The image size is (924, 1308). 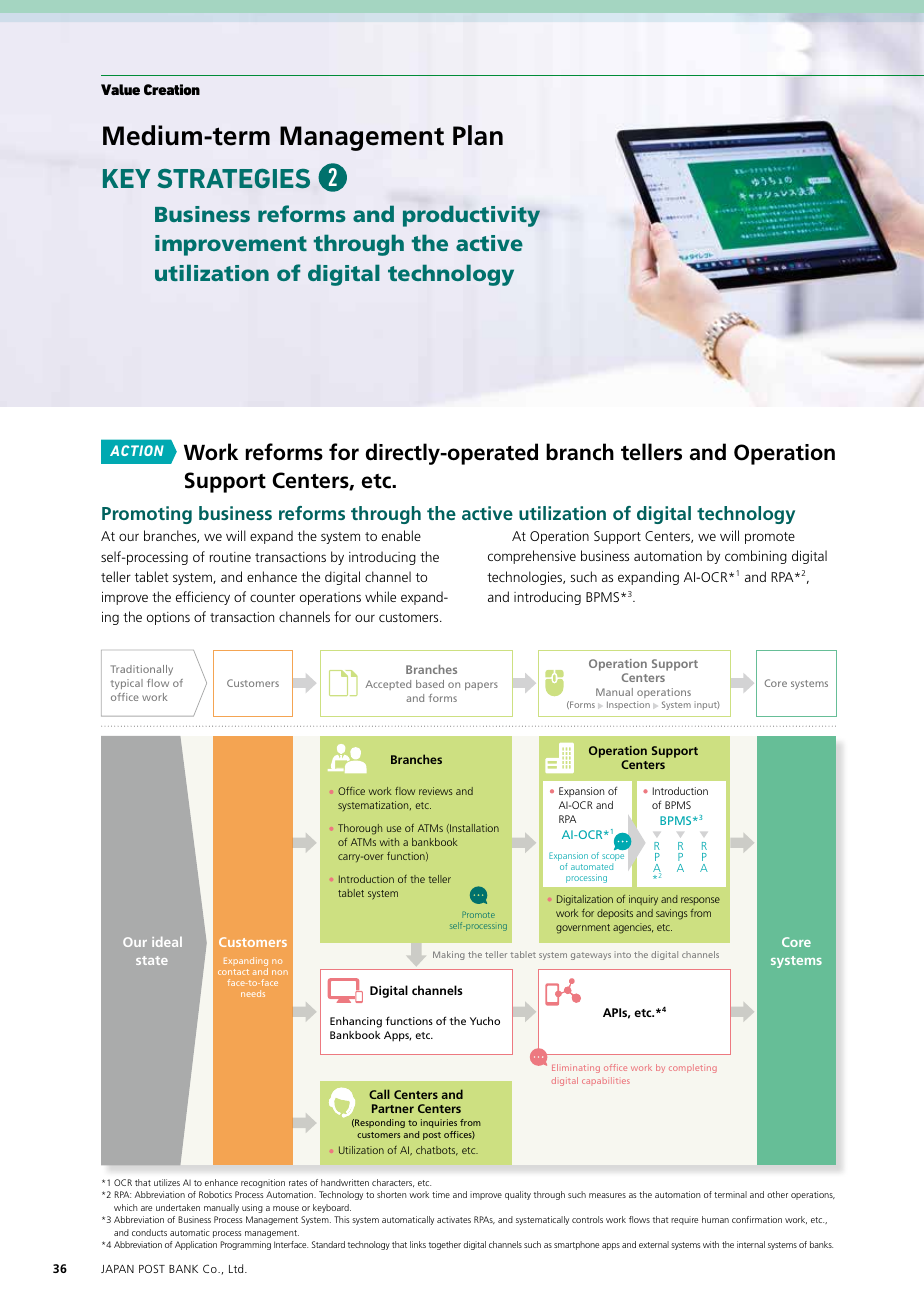 What do you see at coordinates (401, 535) in the image?
I see `enable` at bounding box center [401, 535].
